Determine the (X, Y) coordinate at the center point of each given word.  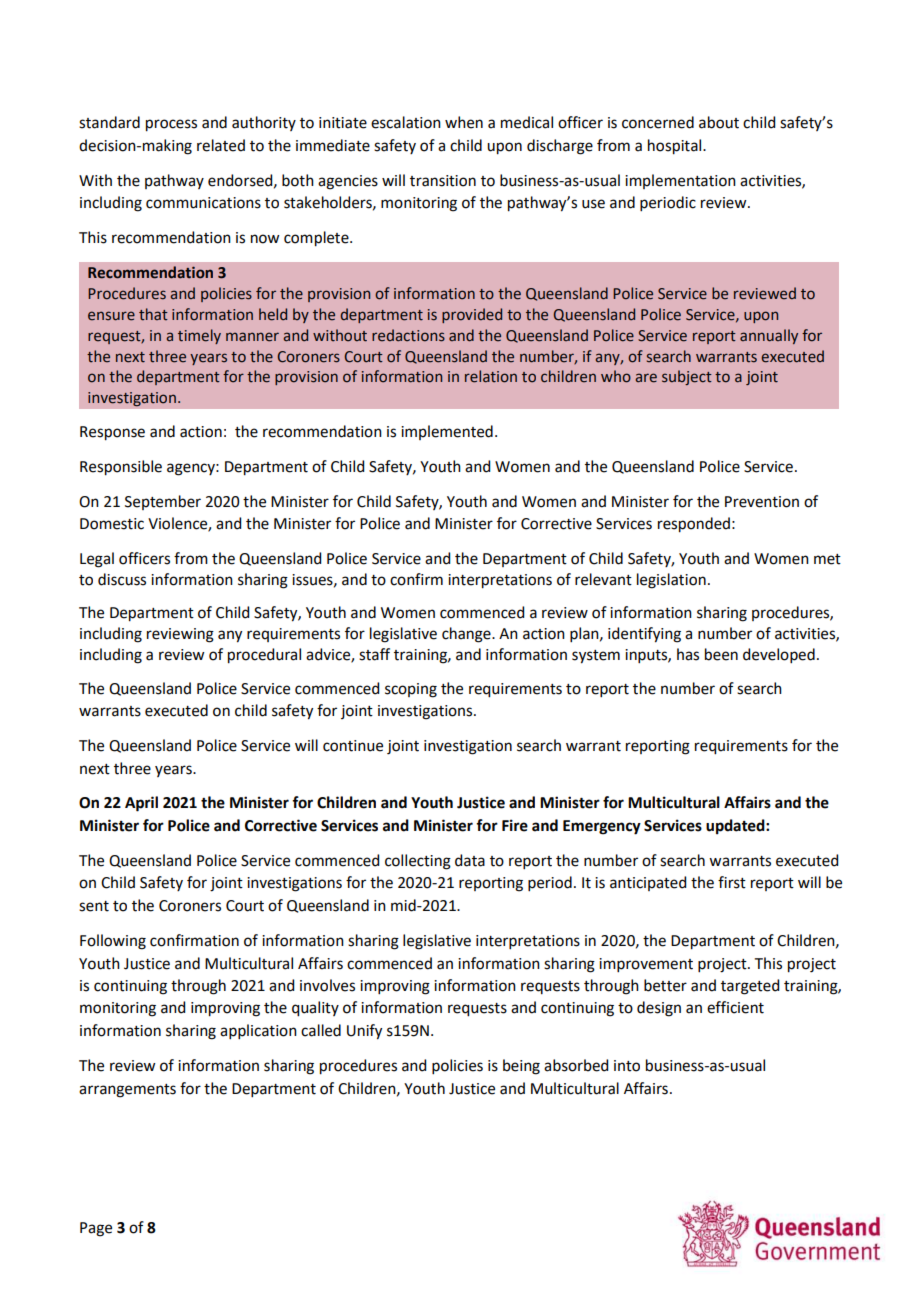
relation (491, 376)
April (141, 804)
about (719, 122)
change (467, 635)
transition (443, 181)
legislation (671, 581)
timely (199, 336)
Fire (515, 825)
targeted (750, 987)
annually (769, 336)
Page (96, 1229)
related (221, 145)
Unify (364, 1032)
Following (113, 942)
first (732, 882)
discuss (122, 579)
